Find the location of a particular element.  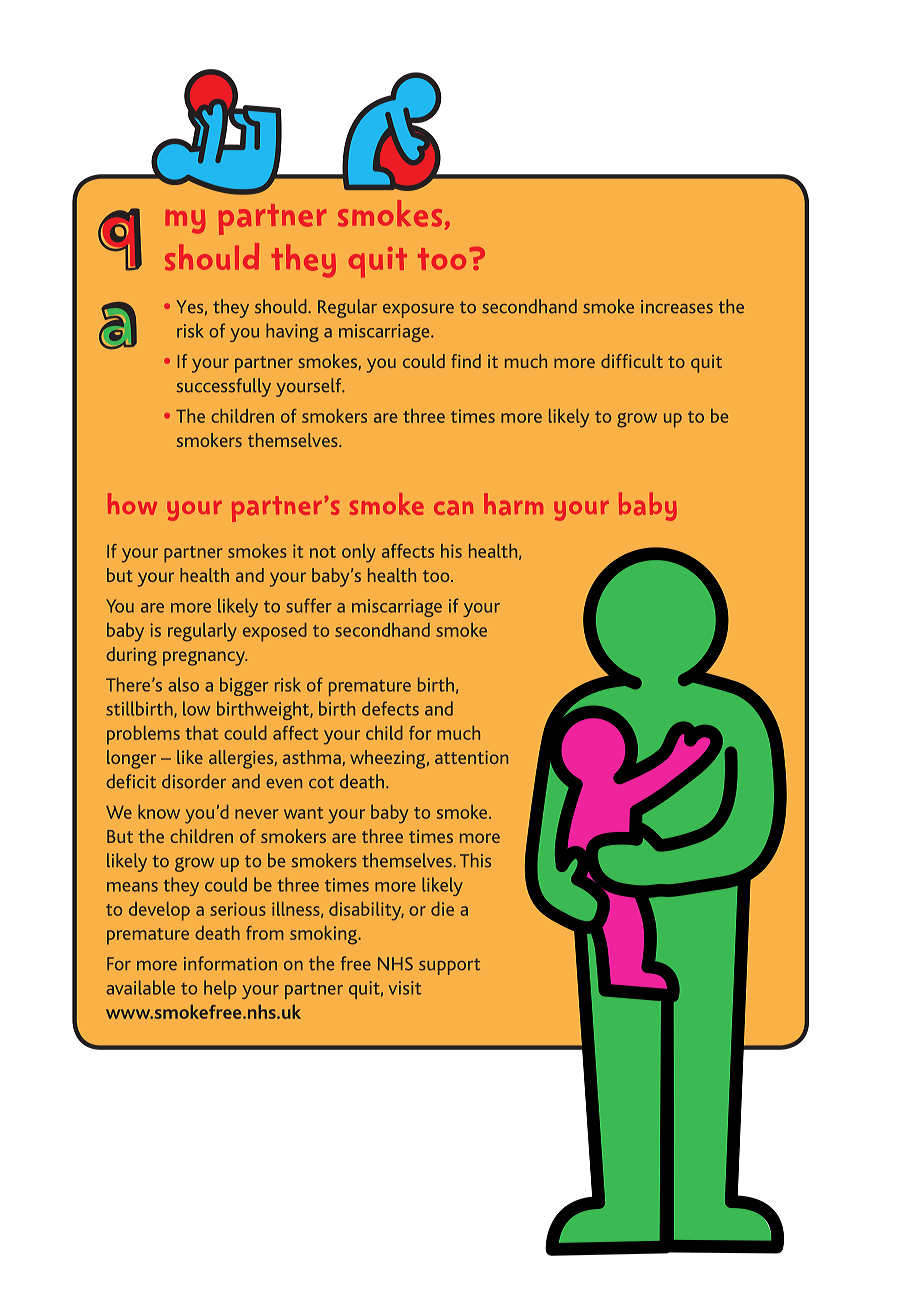

exposure is located at coordinates (418, 311).
